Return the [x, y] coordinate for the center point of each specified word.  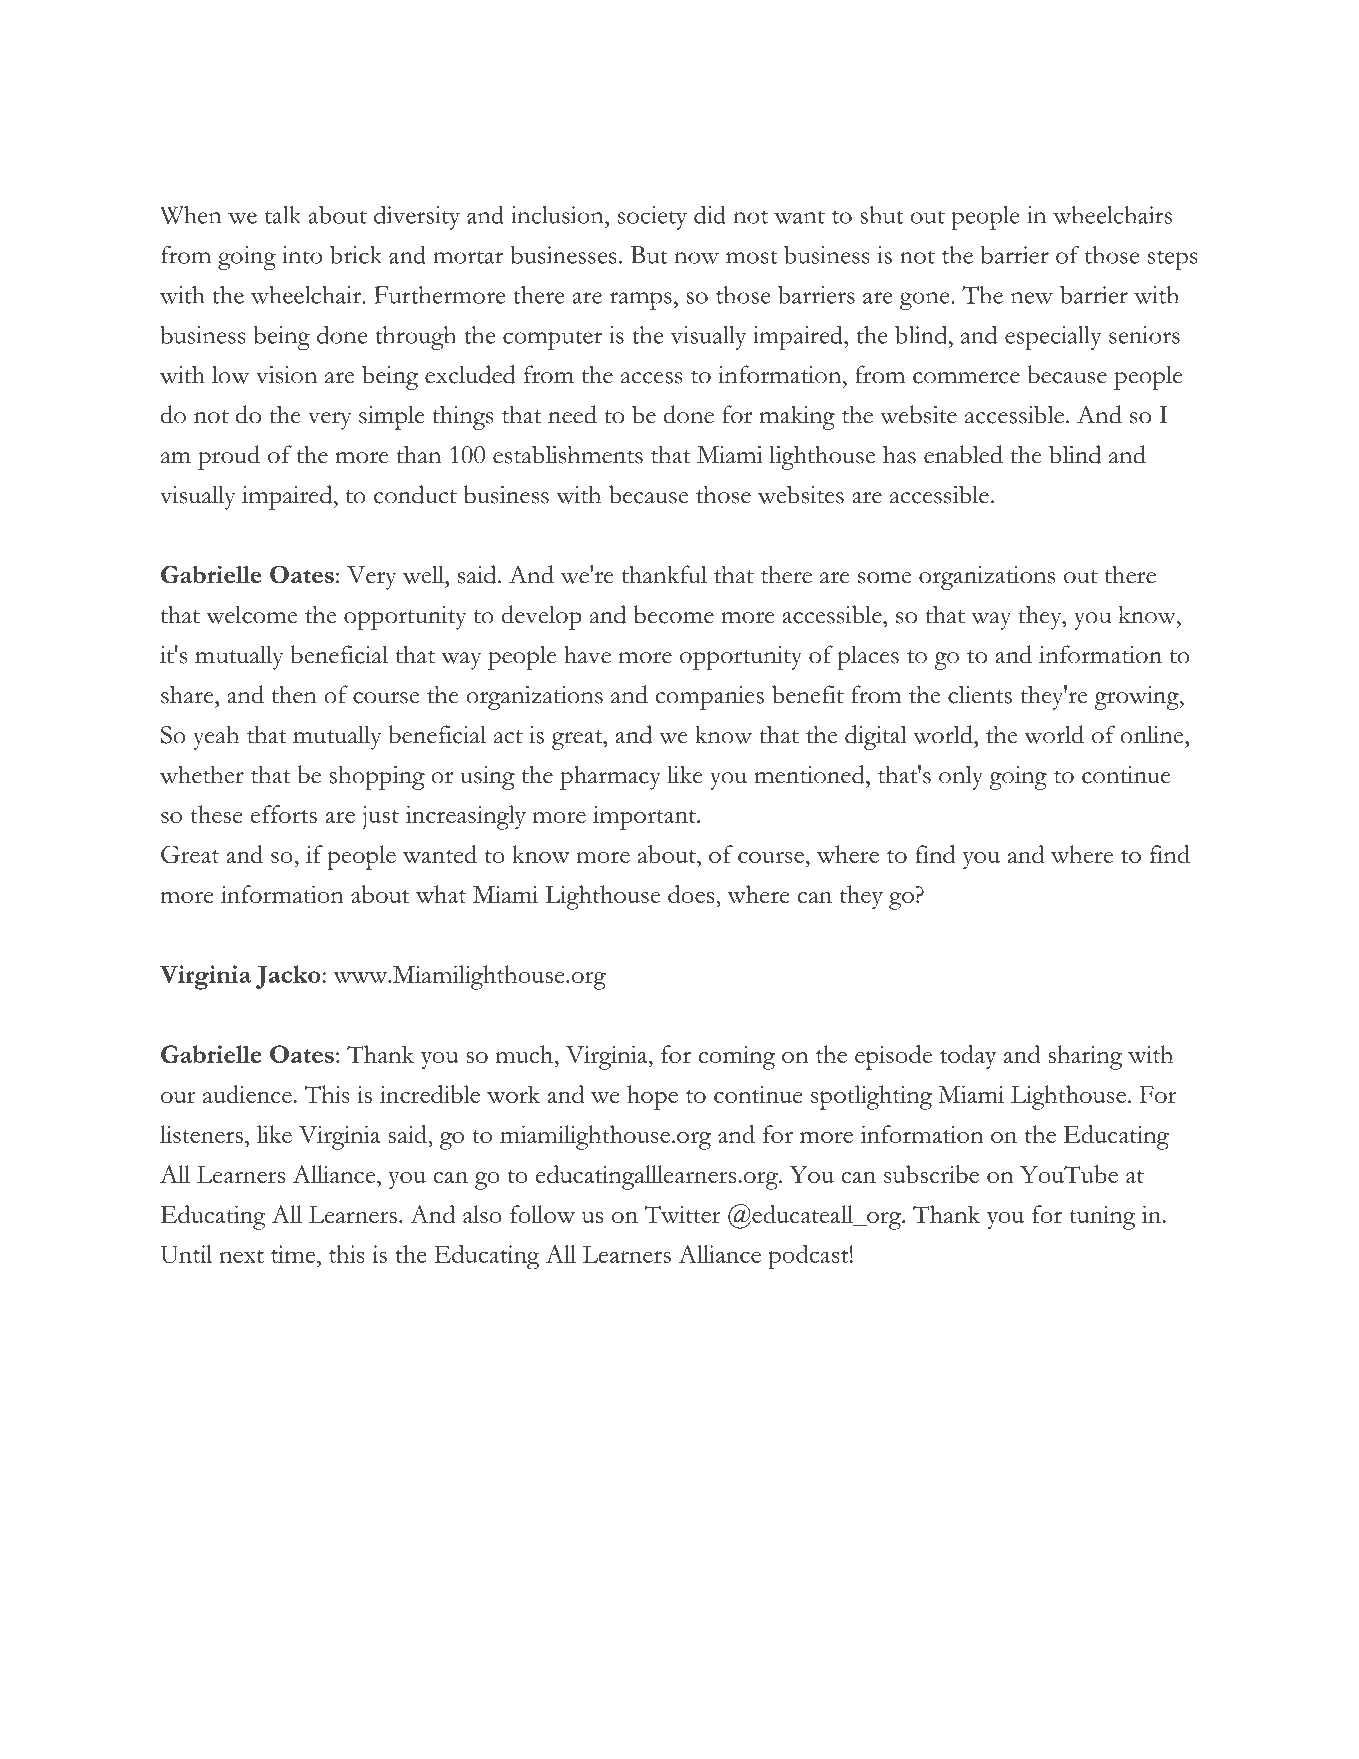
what [441, 894]
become [674, 614]
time [294, 1254]
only [961, 778]
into [302, 255]
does [691, 894]
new [1032, 298]
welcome [251, 614]
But [648, 255]
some [884, 578]
